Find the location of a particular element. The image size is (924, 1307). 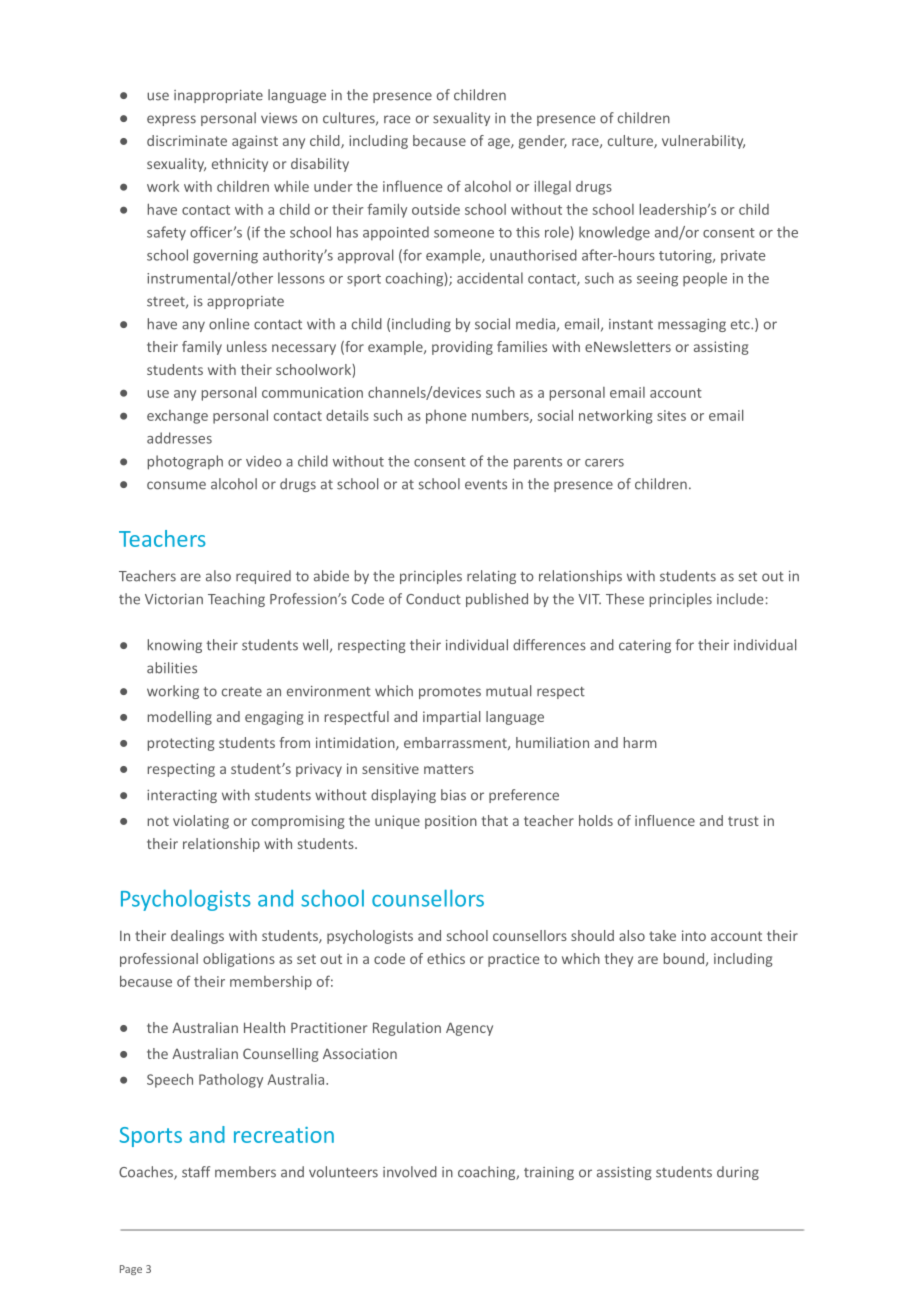

carers is located at coordinates (604, 463).
